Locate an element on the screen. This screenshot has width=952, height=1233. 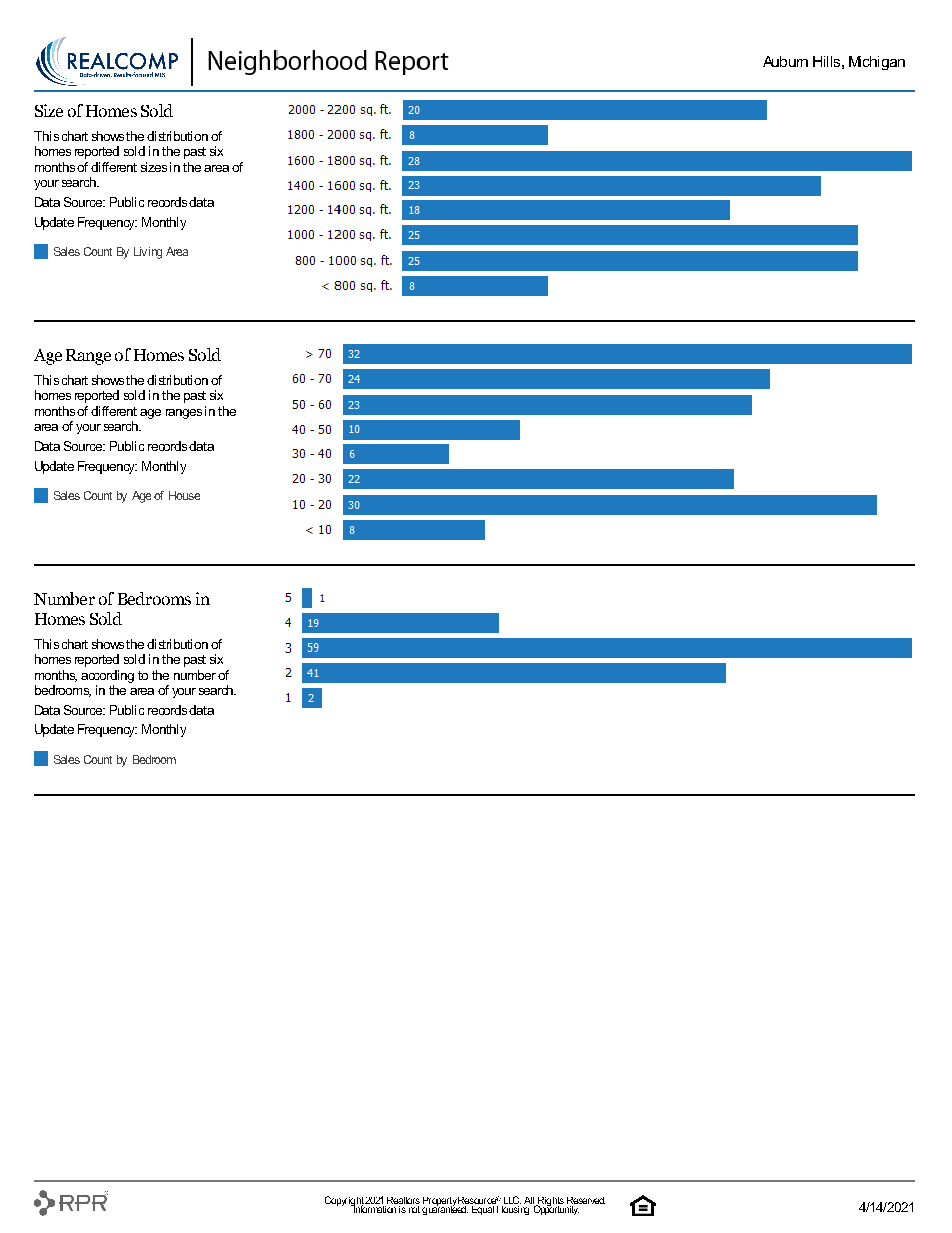
House is located at coordinates (184, 495).
